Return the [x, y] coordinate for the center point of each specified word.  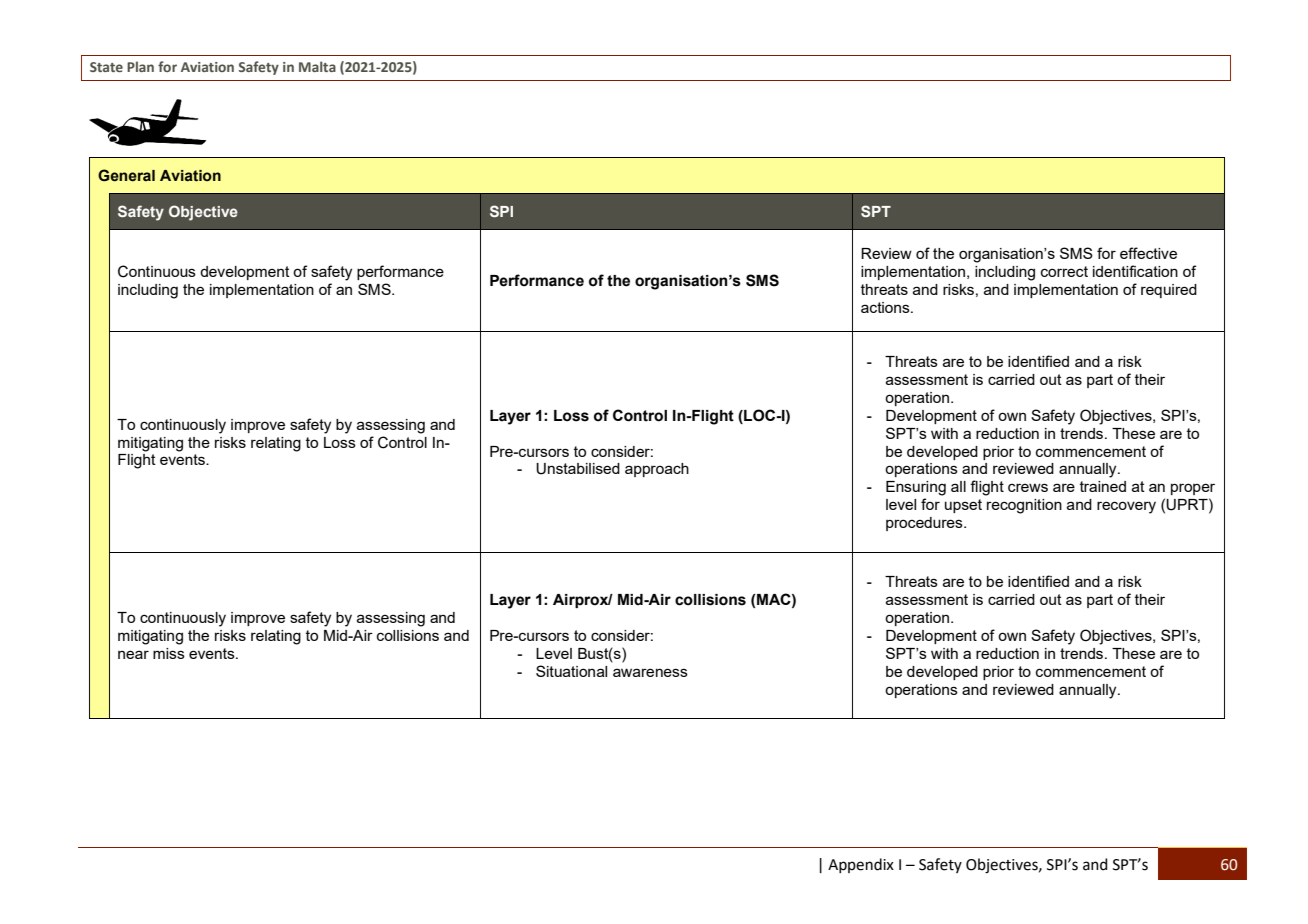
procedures [925, 524]
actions [886, 307]
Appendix [861, 865]
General [126, 175]
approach [657, 470]
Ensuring [916, 488]
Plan [140, 66]
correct [1064, 271]
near [133, 654]
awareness [650, 672]
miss [169, 653]
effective [1148, 253]
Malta [317, 66]
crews [1028, 487]
